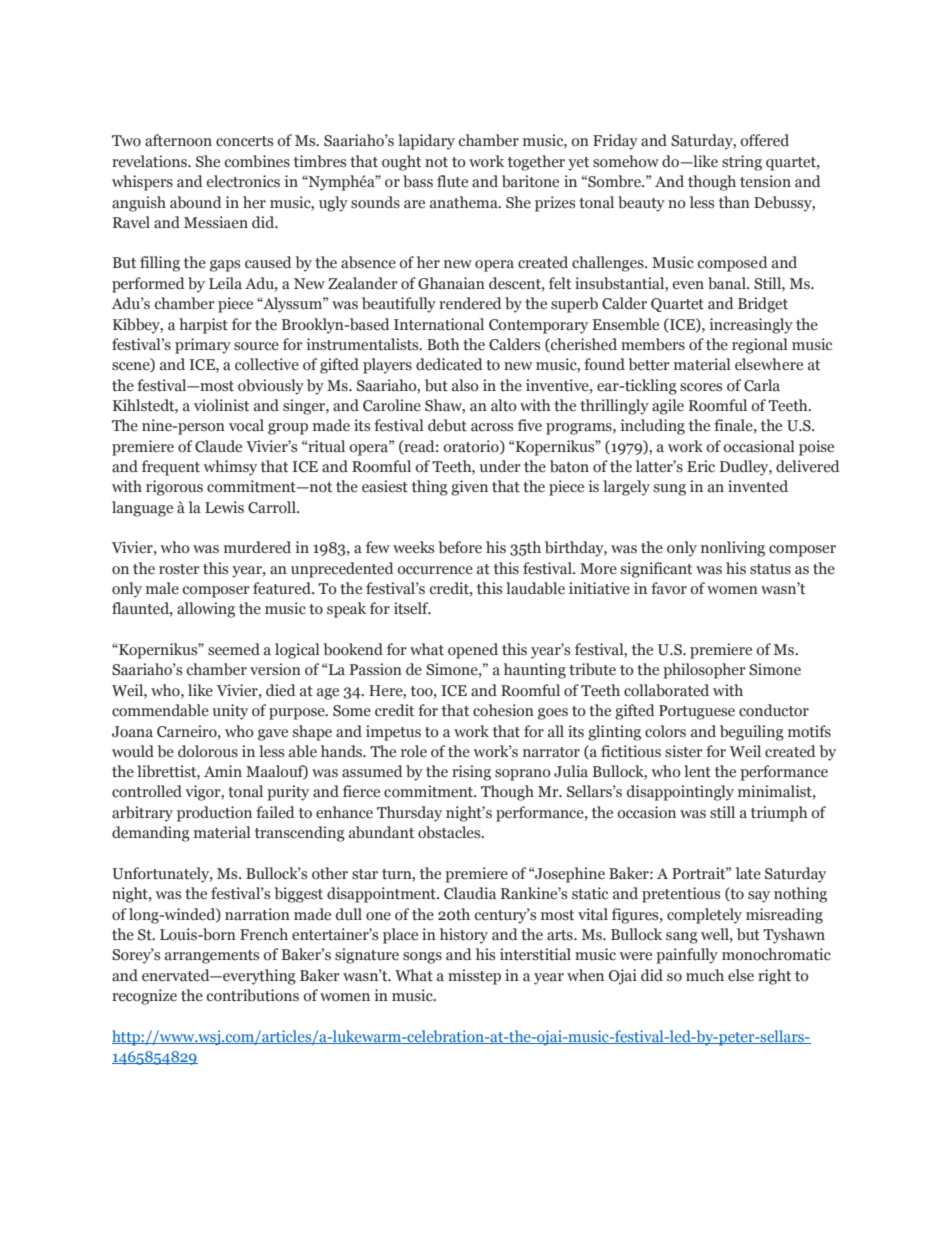  What do you see at coordinates (218, 446) in the screenshot?
I see `Claude` at bounding box center [218, 446].
